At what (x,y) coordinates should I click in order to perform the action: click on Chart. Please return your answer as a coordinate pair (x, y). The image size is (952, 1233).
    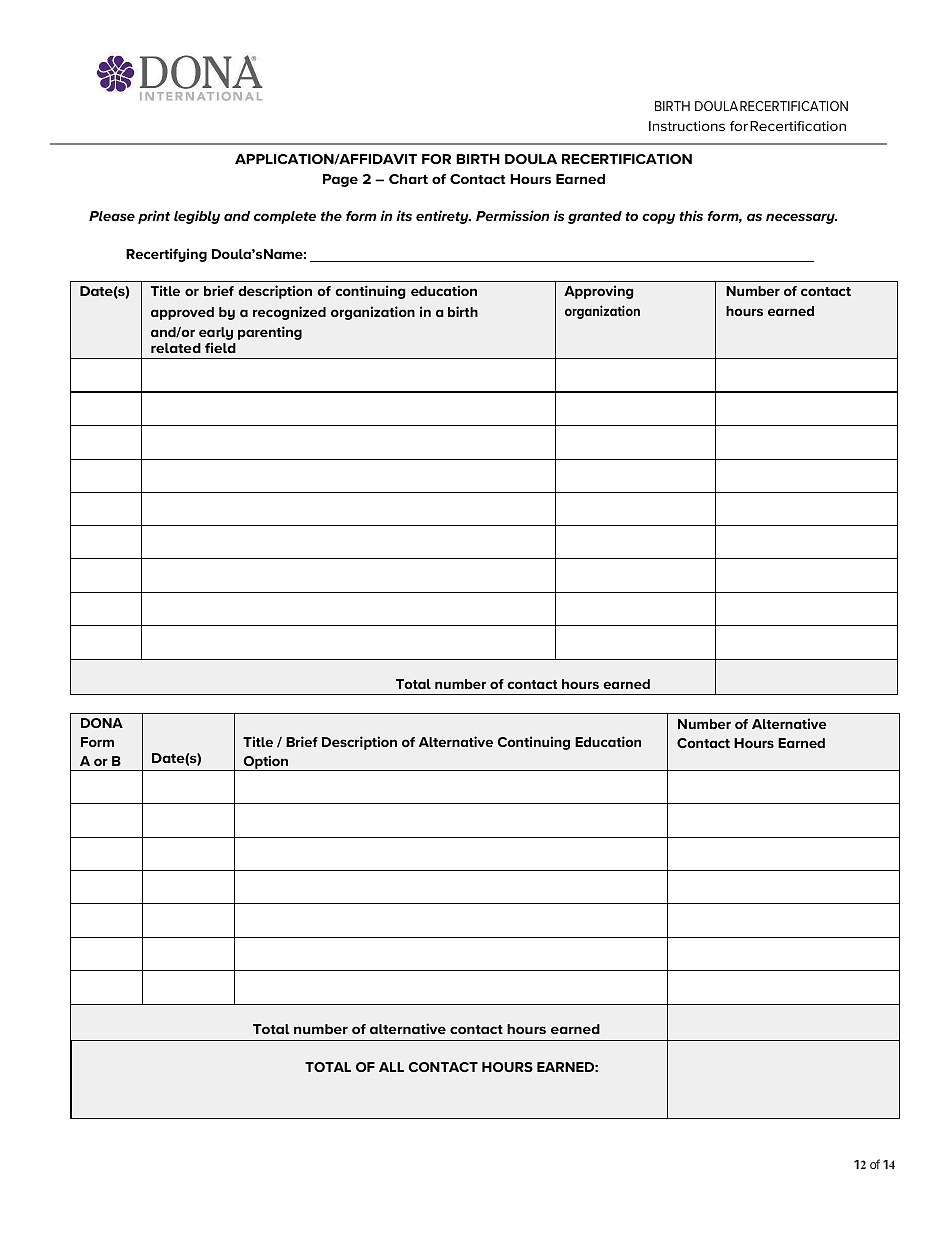
    Looking at the image, I should click on (408, 179).
